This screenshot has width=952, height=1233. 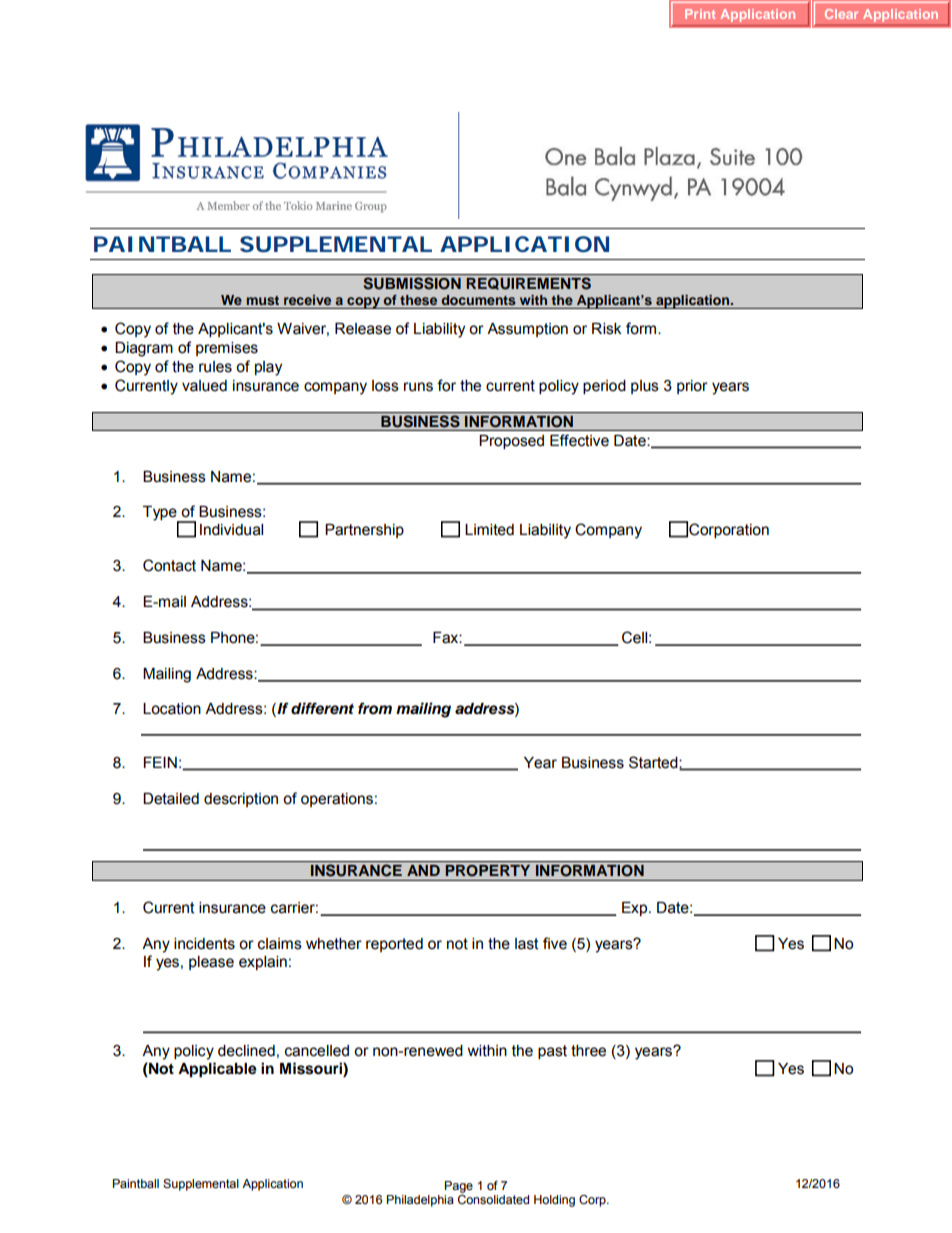 I want to click on incidents, so click(x=204, y=944).
